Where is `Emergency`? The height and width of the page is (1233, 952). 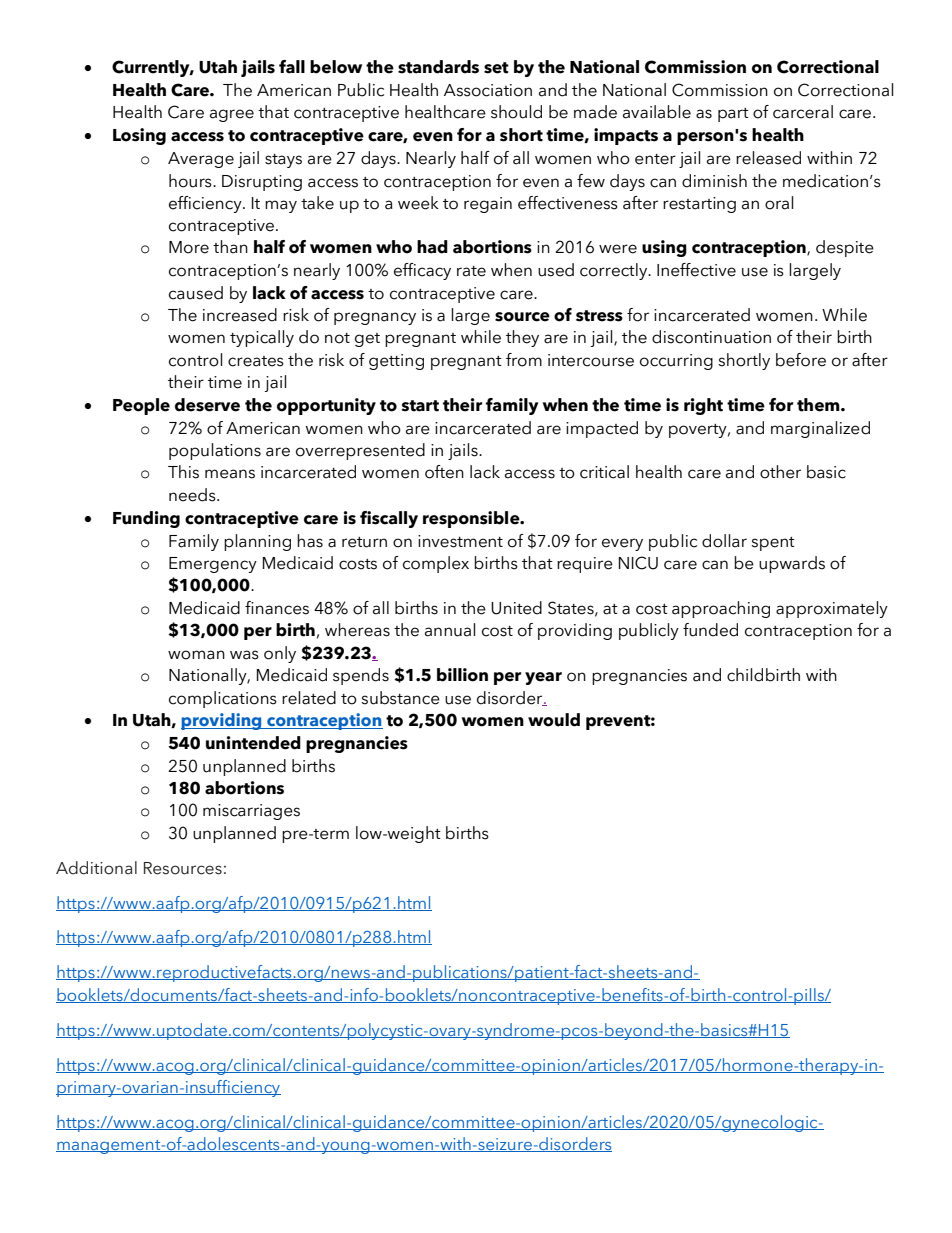 Emergency is located at coordinates (213, 565).
